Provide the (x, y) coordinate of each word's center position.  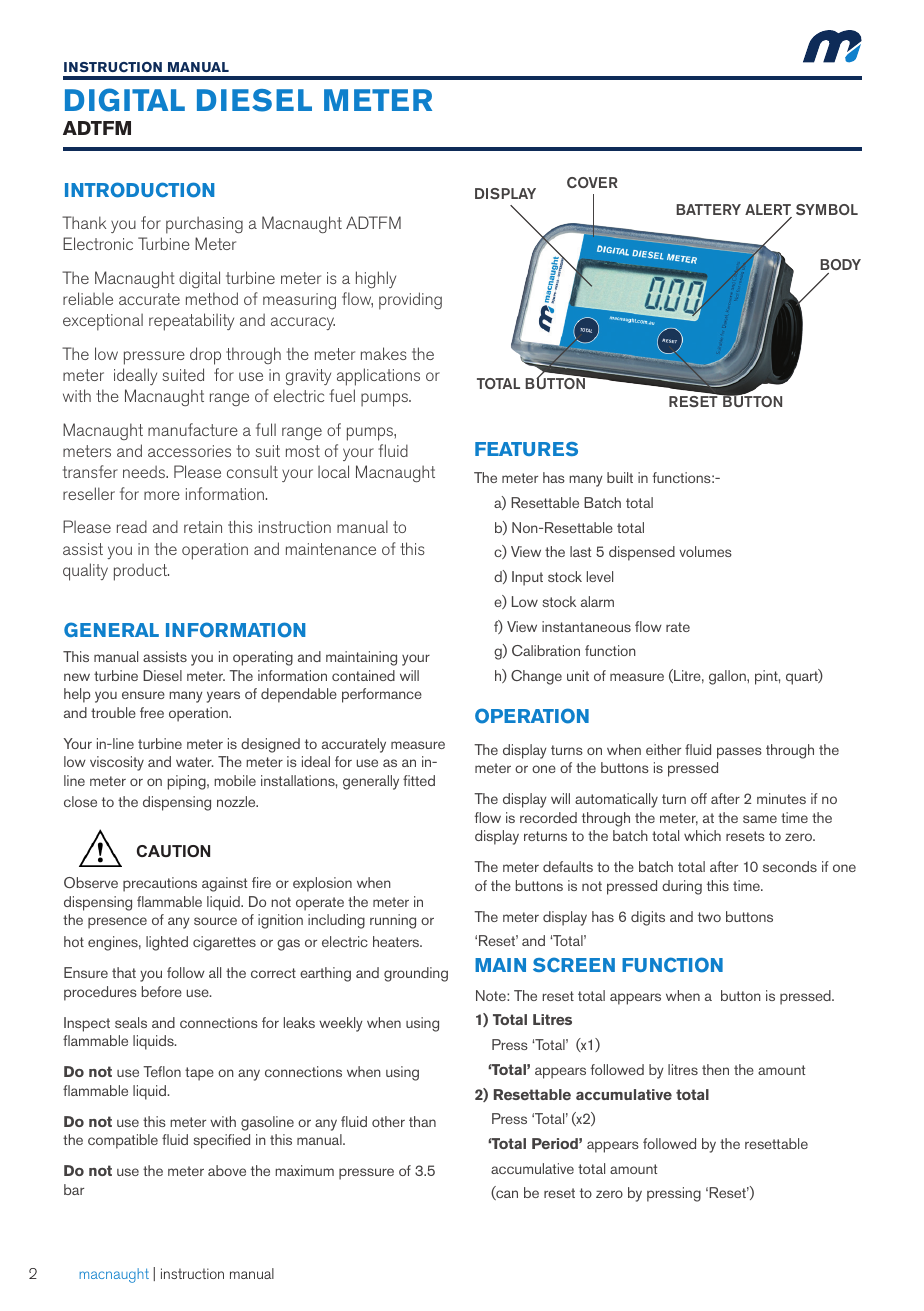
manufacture (193, 429)
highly (376, 279)
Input (527, 578)
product (141, 572)
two (709, 917)
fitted (419, 780)
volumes (705, 551)
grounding (416, 974)
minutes (781, 798)
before (162, 991)
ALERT (768, 211)
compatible (123, 1141)
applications (378, 377)
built (620, 477)
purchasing (204, 225)
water (194, 762)
